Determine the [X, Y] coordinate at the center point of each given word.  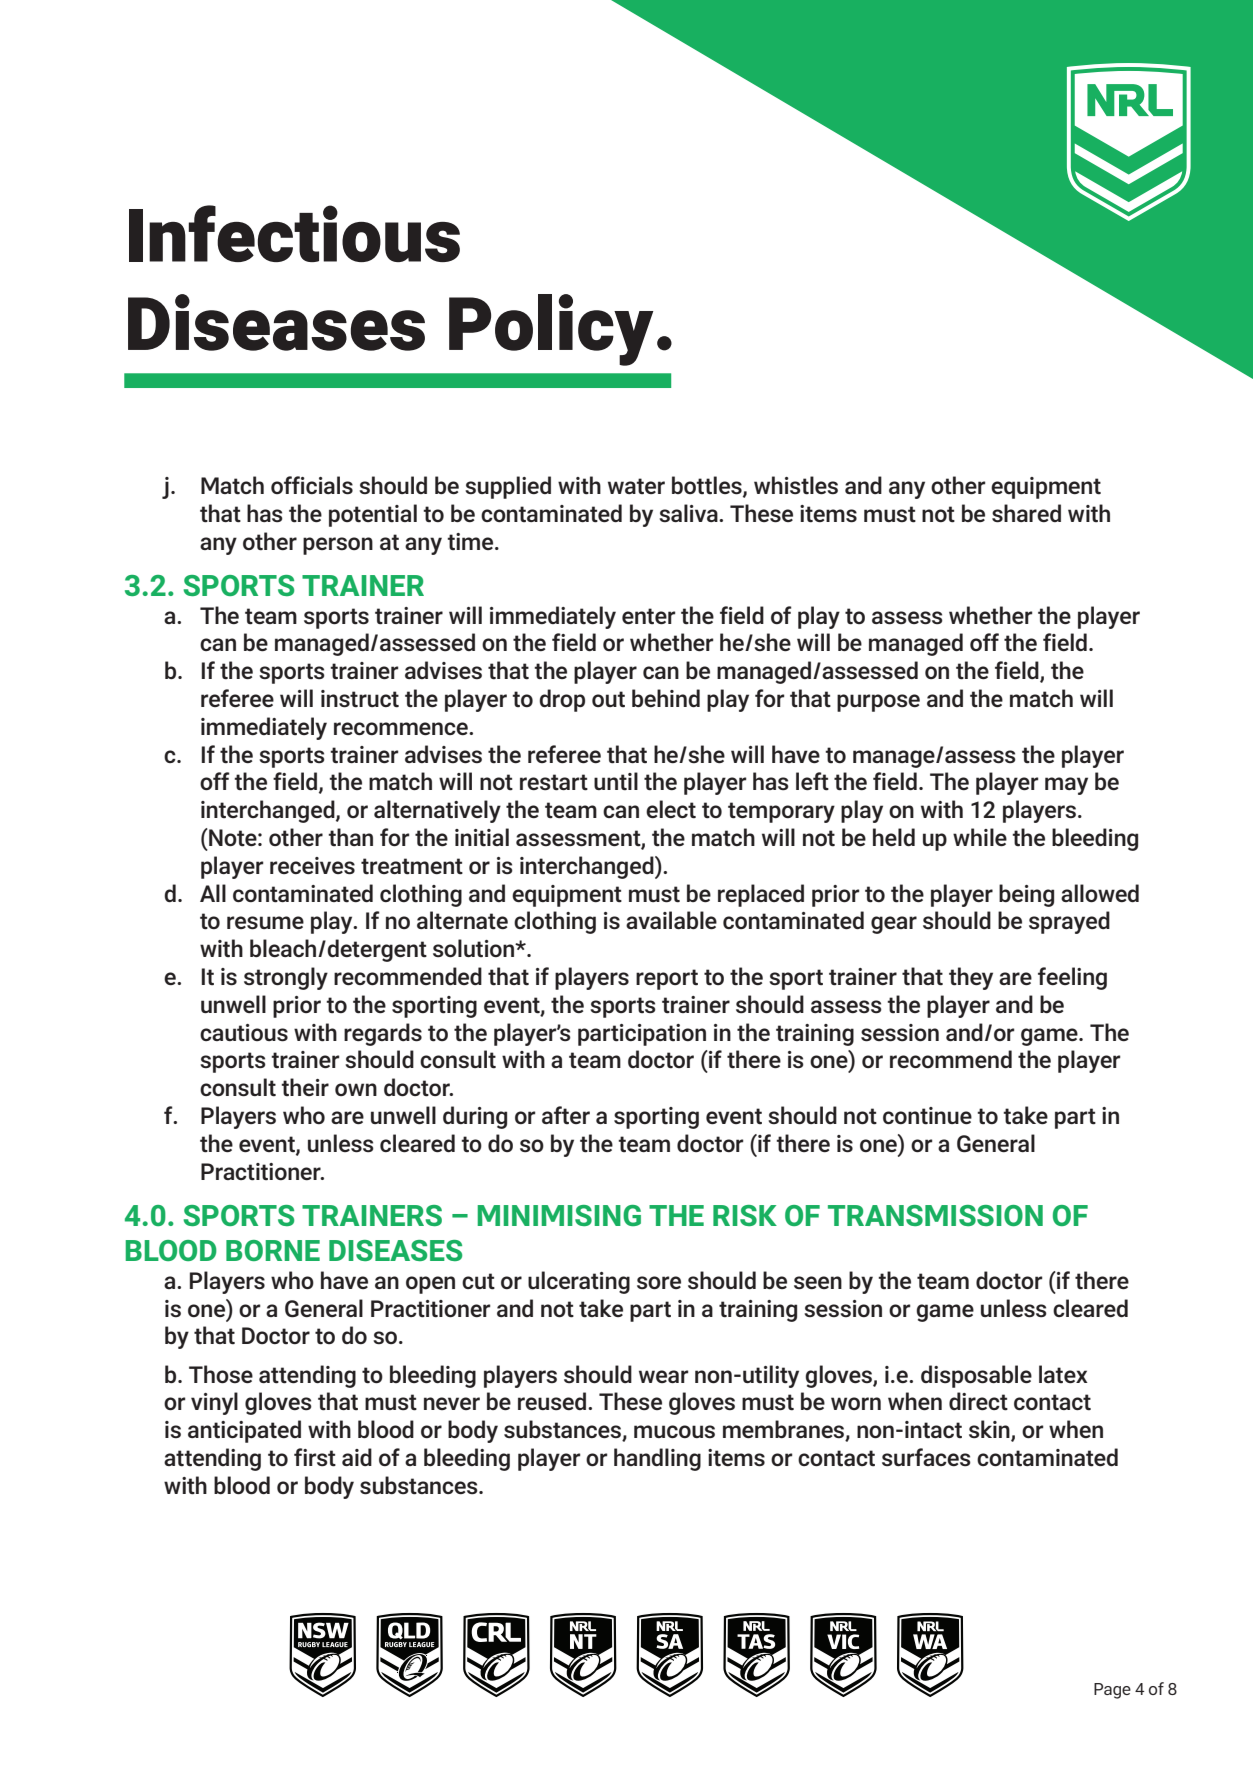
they [971, 978]
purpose [878, 703]
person [338, 546]
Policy [551, 330]
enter [649, 616]
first [315, 1457]
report [667, 979]
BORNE [273, 1250]
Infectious [294, 233]
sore [659, 1283]
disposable [976, 1376]
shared [1026, 513]
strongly [286, 978]
